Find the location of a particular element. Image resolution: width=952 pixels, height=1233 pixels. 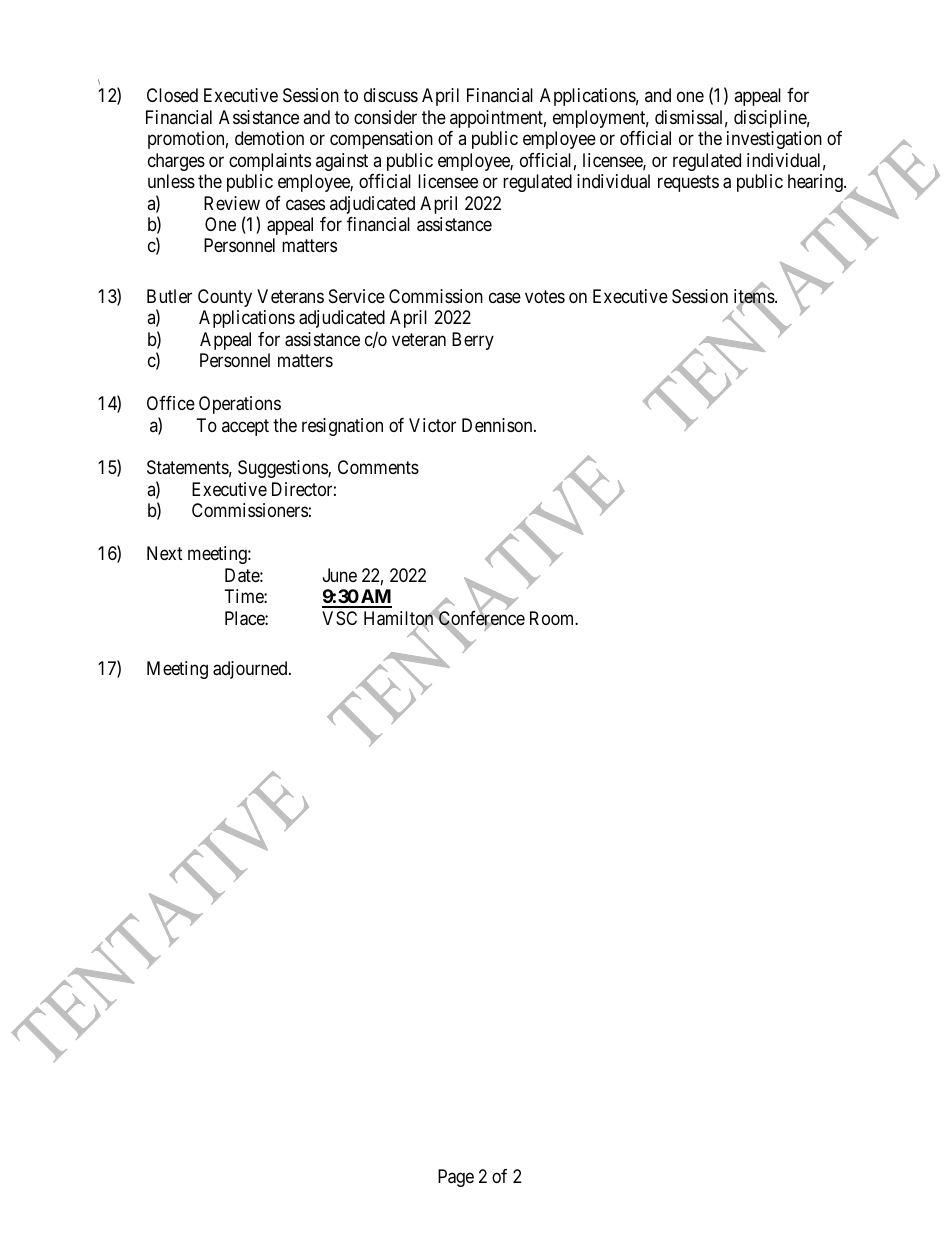

Victor is located at coordinates (432, 425).
